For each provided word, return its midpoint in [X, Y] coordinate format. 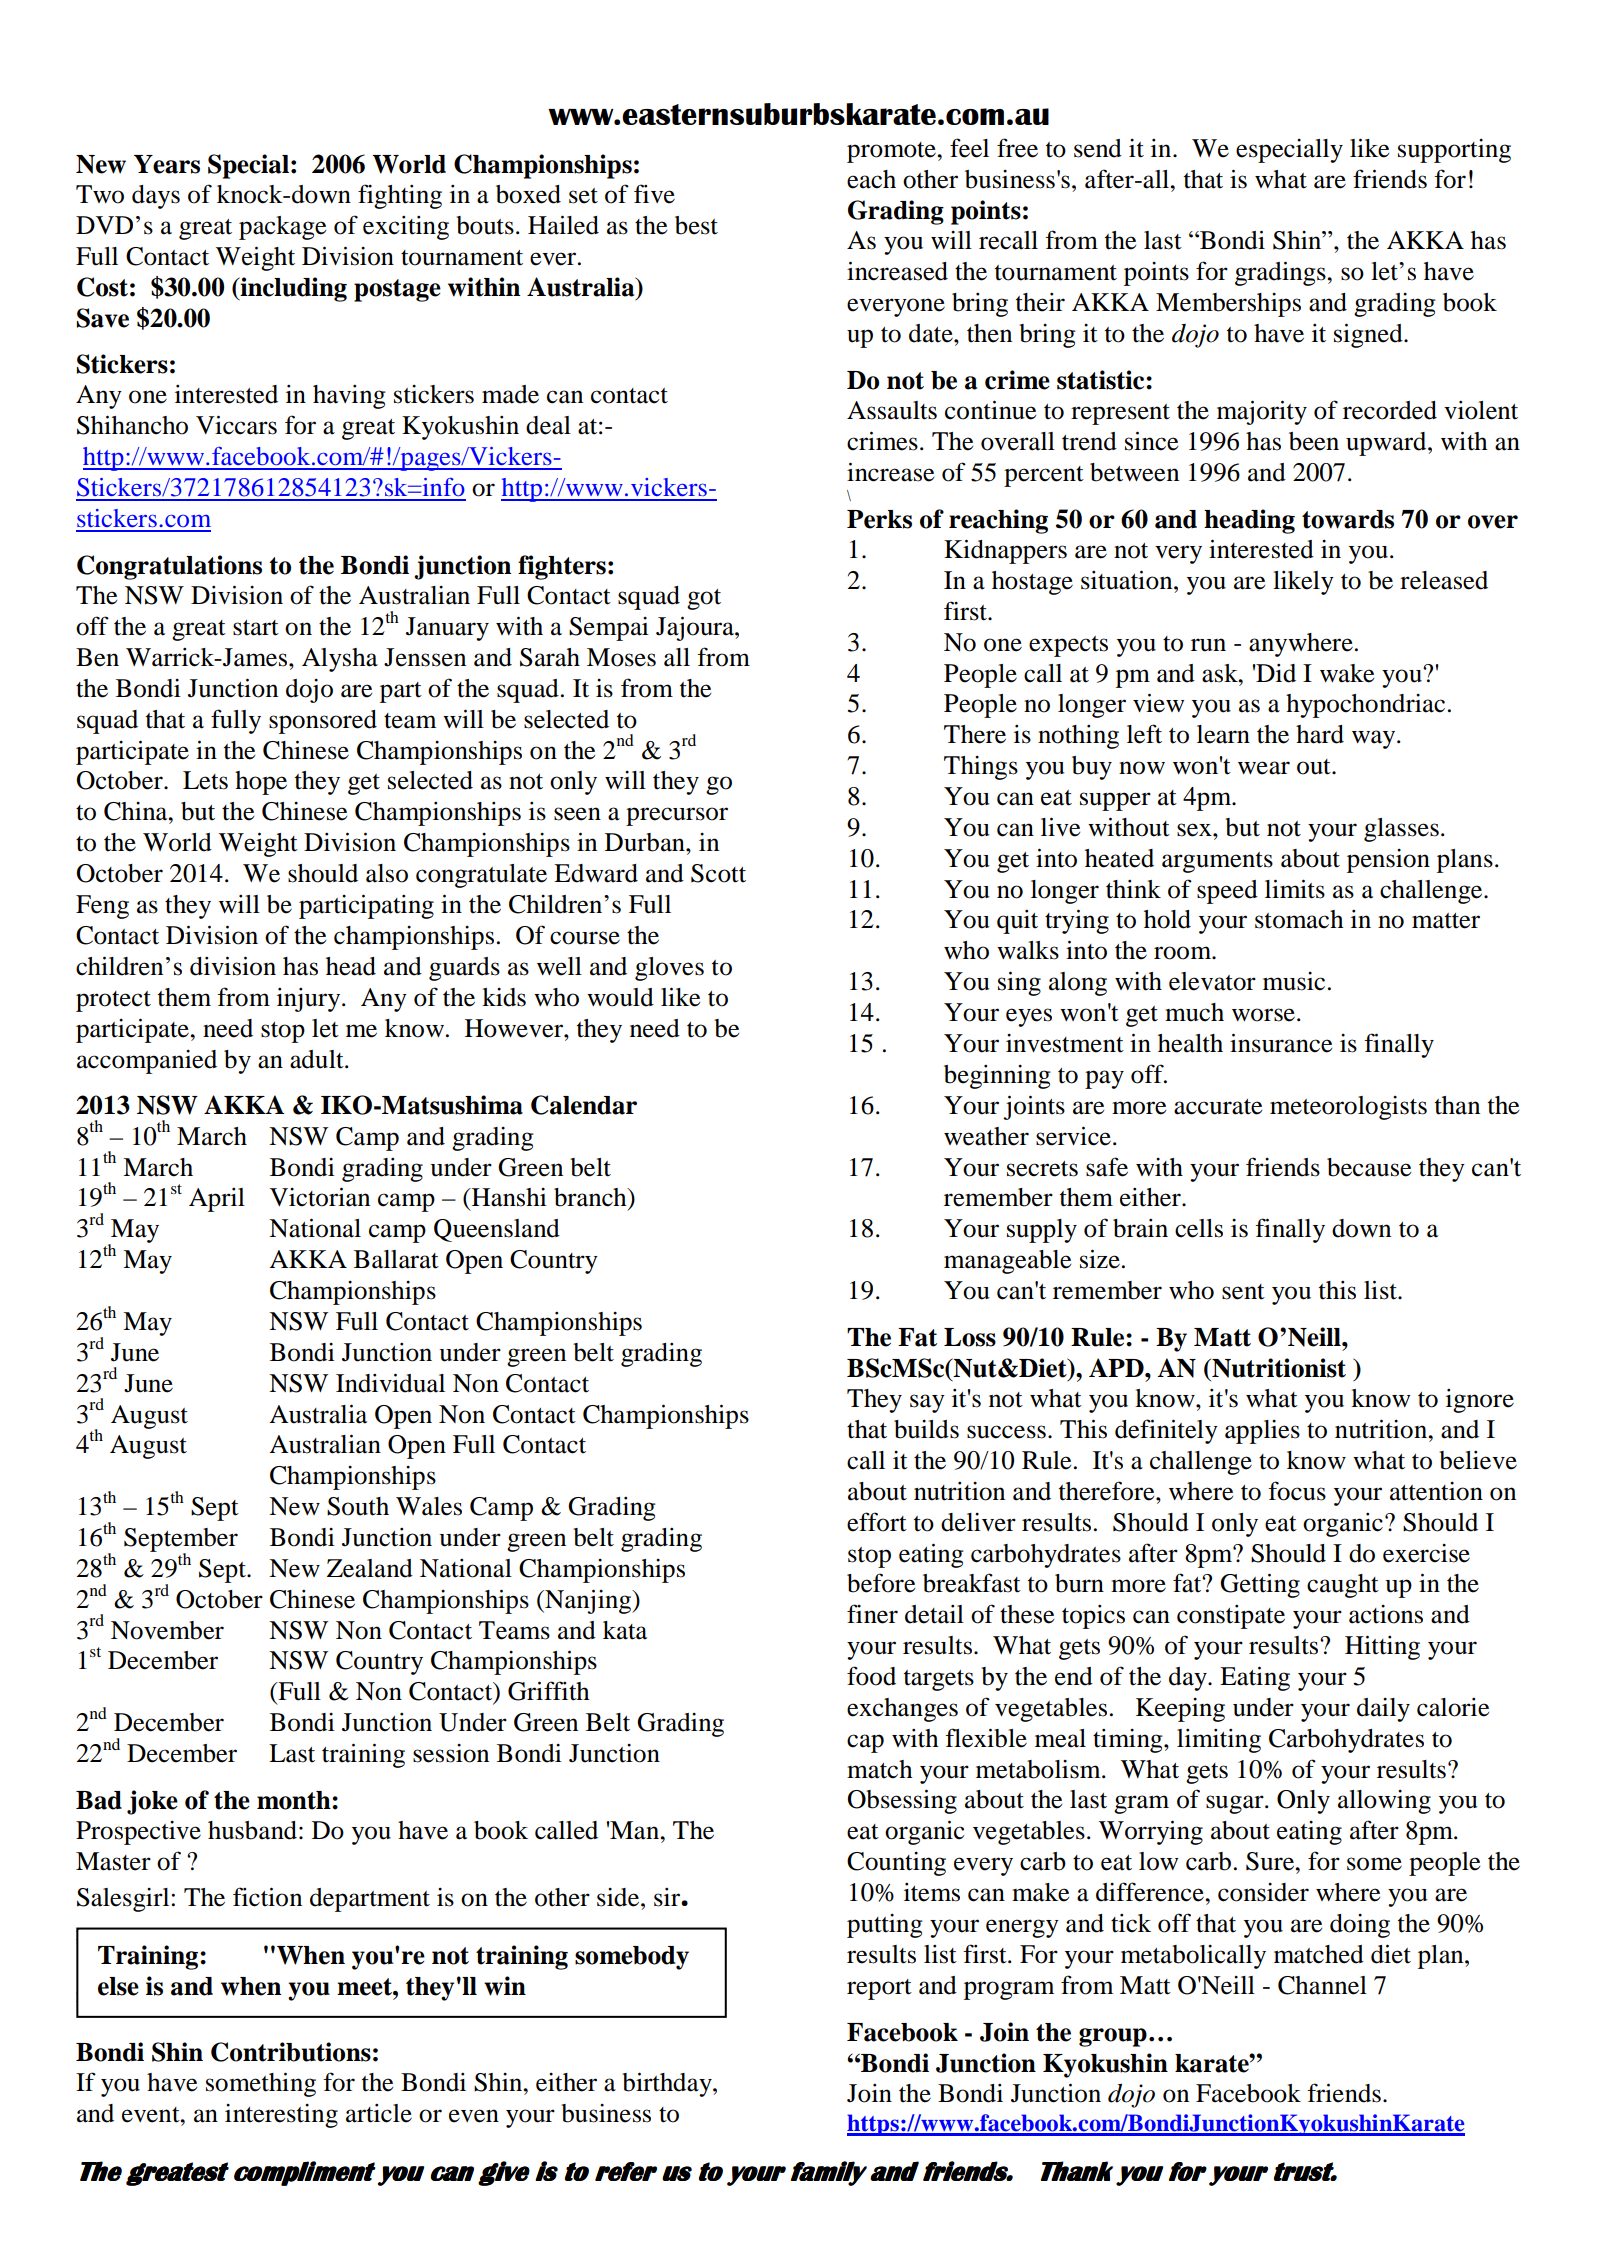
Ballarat [396, 1259]
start [256, 628]
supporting [1454, 151]
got [704, 599]
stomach [1299, 919]
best [696, 225]
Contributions [291, 2052]
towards [1348, 519]
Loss [970, 1337]
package [282, 228]
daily [1383, 1710]
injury [310, 1000]
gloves [669, 969]
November [167, 1630]
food [871, 1676]
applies [1262, 1432]
